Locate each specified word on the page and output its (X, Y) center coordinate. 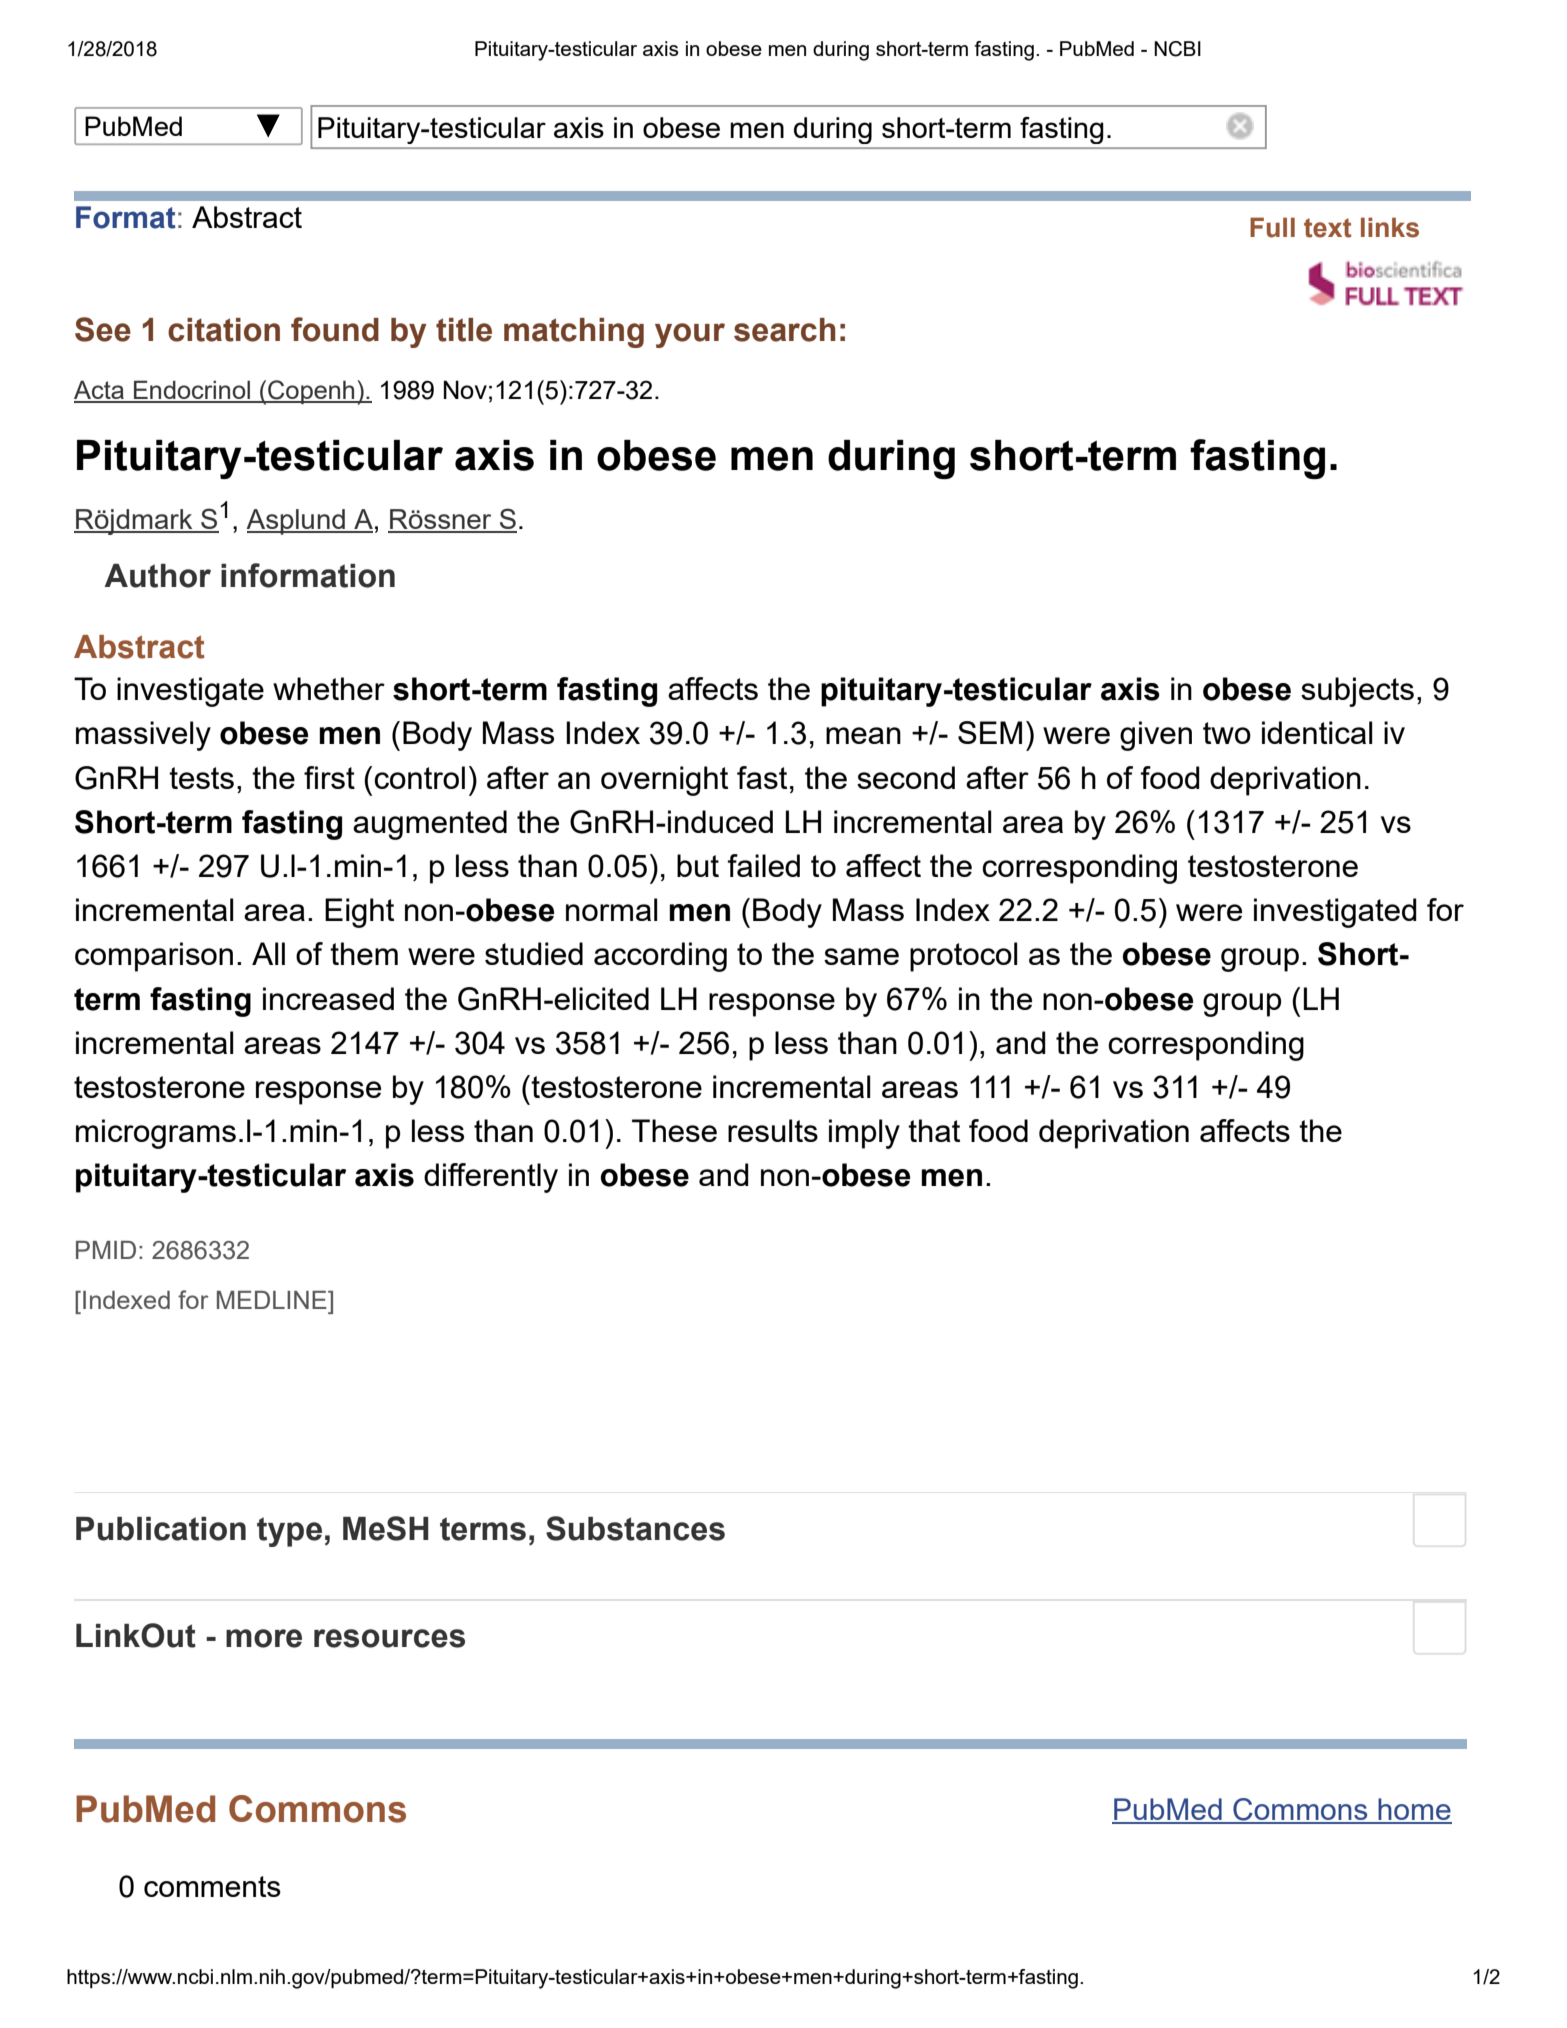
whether (329, 688)
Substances (635, 1528)
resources (389, 1638)
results (773, 1130)
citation (224, 330)
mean (863, 735)
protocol (964, 957)
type (289, 1532)
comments (212, 1886)
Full (1272, 227)
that (934, 1130)
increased (328, 998)
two (1227, 733)
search (785, 330)
